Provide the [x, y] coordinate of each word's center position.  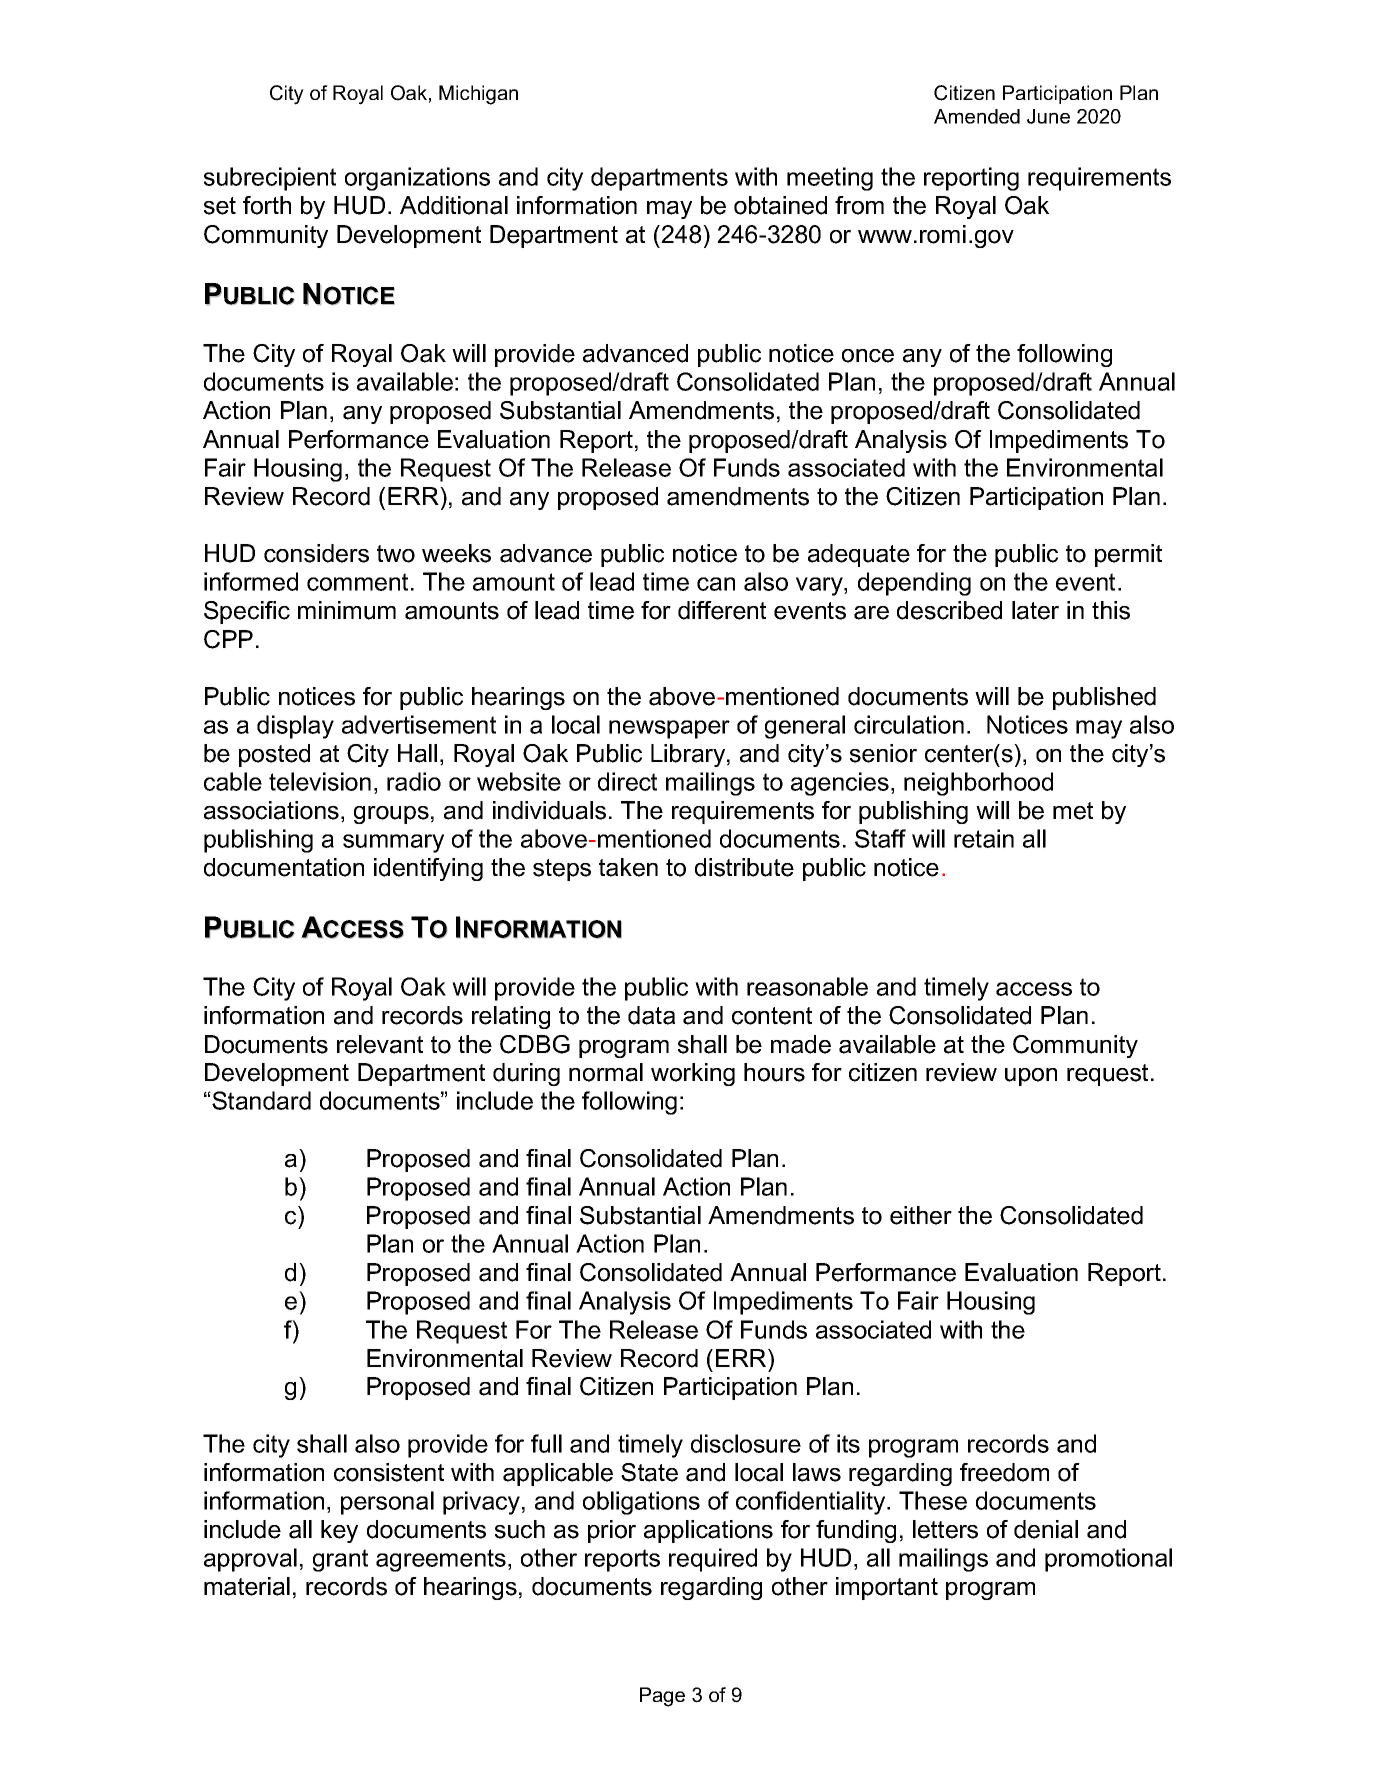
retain [984, 838]
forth [267, 205]
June [1048, 116]
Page [662, 1697]
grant [340, 1560]
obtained [780, 205]
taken [628, 867]
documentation [284, 867]
